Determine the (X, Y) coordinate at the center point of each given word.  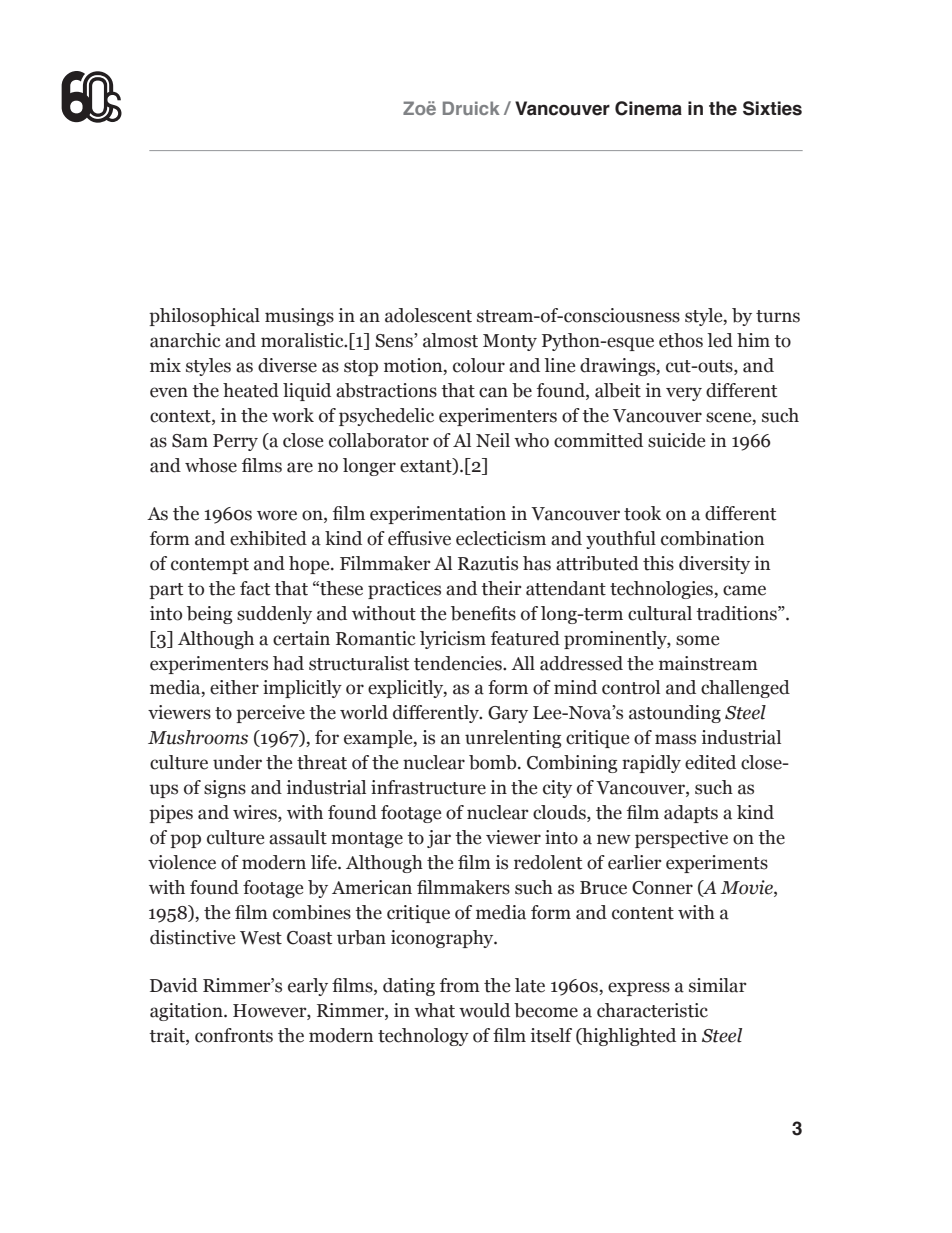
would (484, 1010)
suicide (676, 440)
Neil (493, 440)
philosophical (204, 317)
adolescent (428, 315)
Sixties (772, 108)
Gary (508, 714)
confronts (234, 1035)
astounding (675, 714)
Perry (235, 442)
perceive (270, 714)
